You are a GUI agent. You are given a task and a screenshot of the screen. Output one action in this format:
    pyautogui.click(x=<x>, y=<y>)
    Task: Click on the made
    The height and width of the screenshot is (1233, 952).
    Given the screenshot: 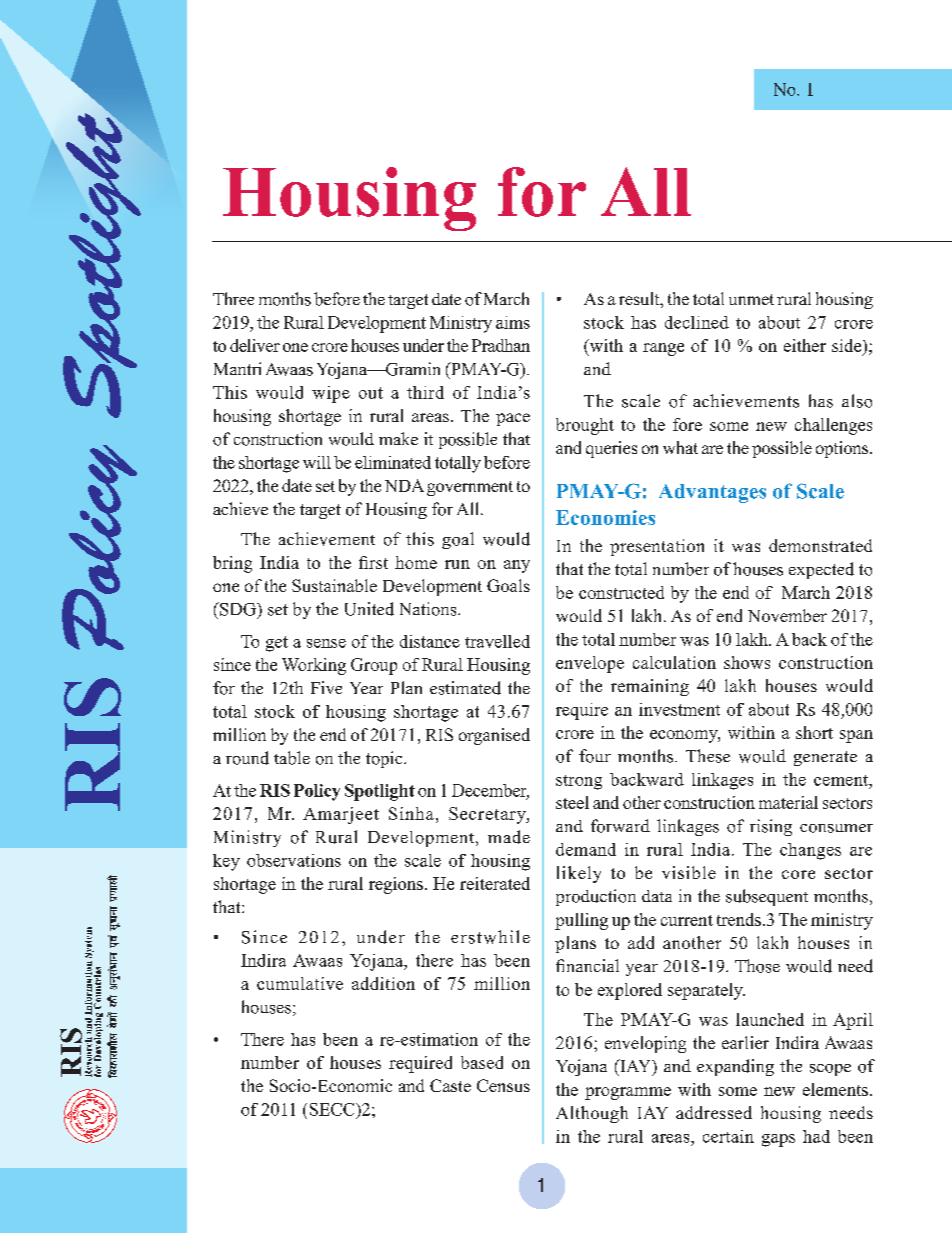 What is the action you would take?
    pyautogui.click(x=509, y=837)
